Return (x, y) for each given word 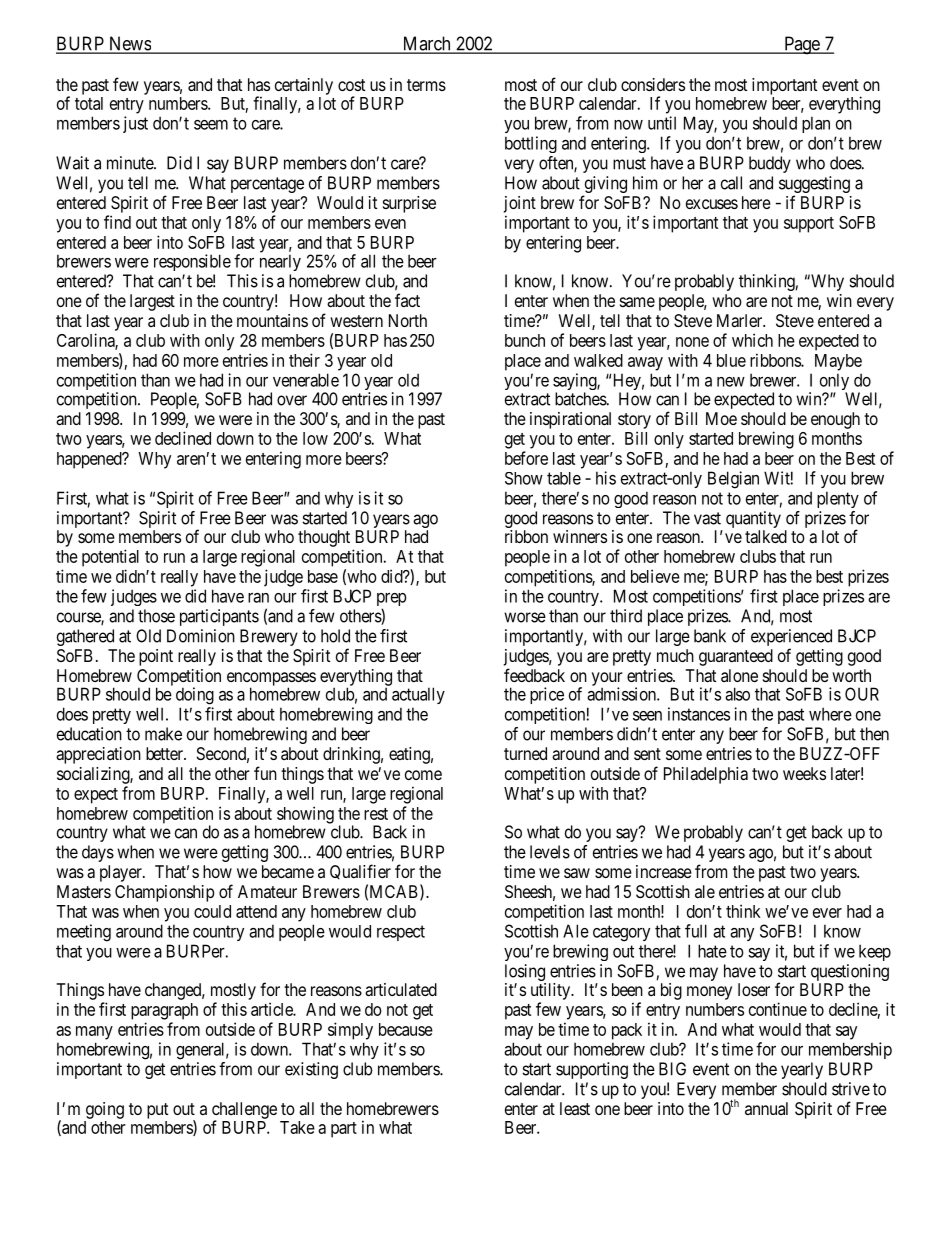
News (129, 44)
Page (801, 45)
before (526, 458)
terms (426, 85)
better (165, 753)
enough (835, 420)
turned (525, 753)
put (157, 1111)
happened (90, 460)
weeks (804, 773)
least (575, 1108)
